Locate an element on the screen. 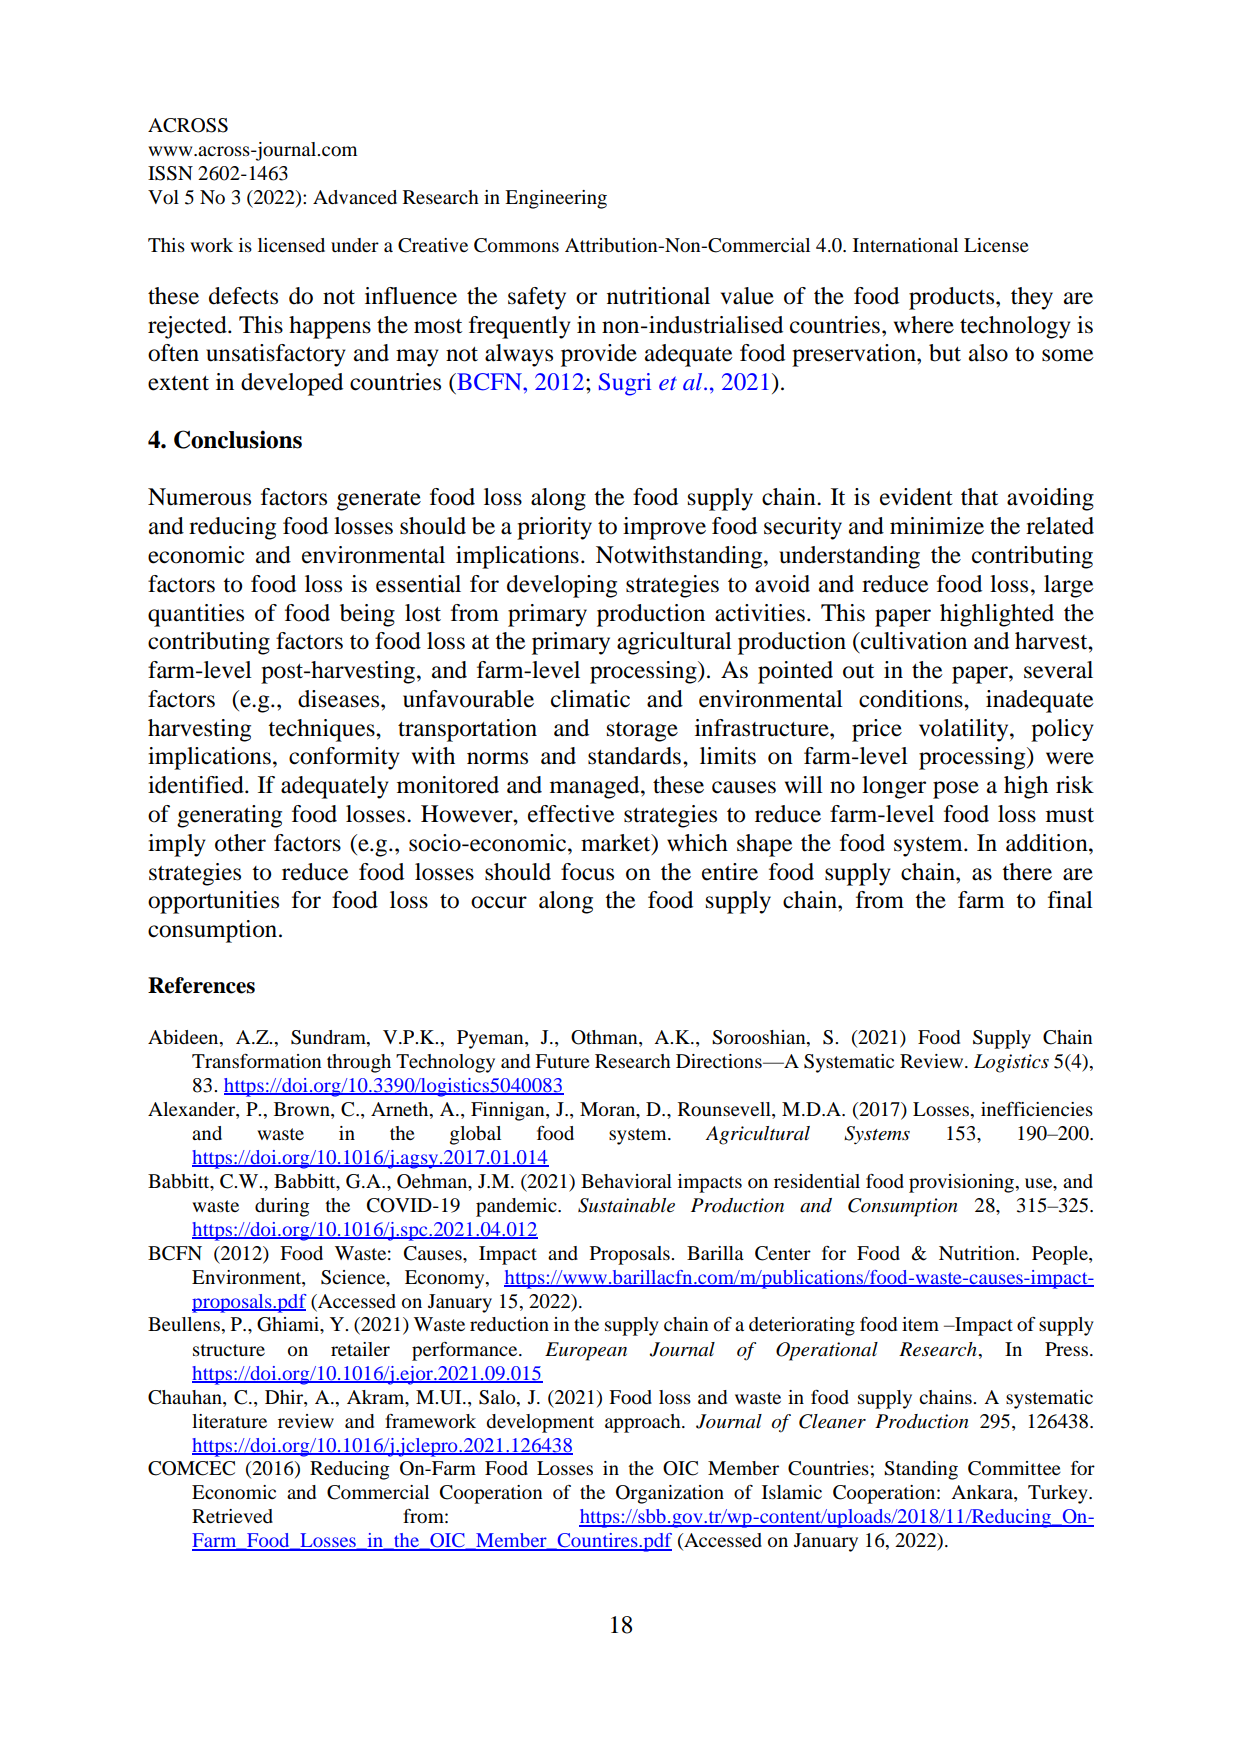  Sustainable is located at coordinates (626, 1205).
